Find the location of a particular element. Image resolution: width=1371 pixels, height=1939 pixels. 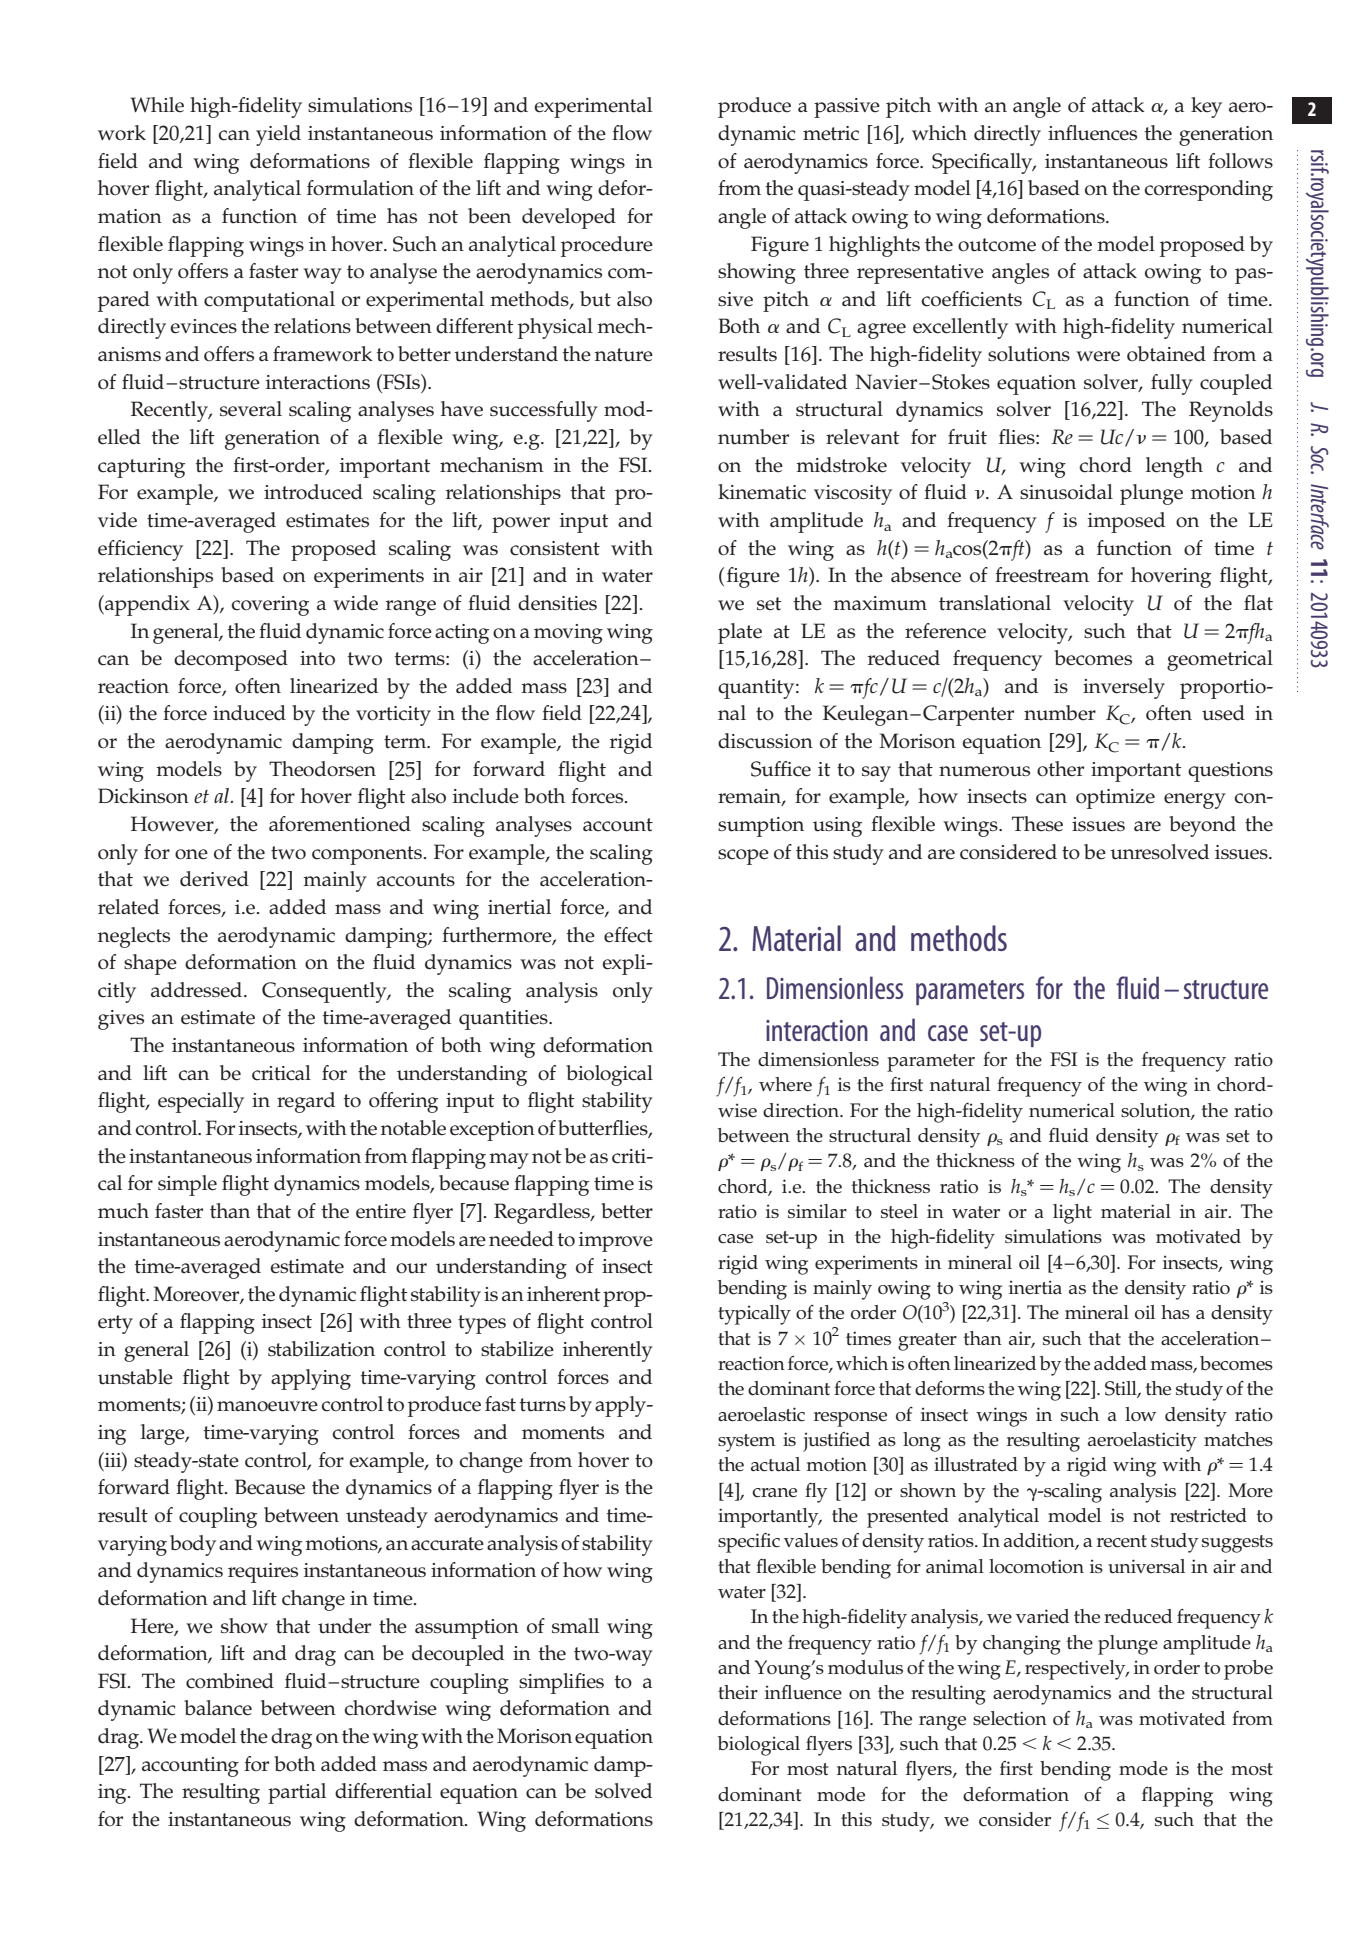

corresponding is located at coordinates (1208, 190).
